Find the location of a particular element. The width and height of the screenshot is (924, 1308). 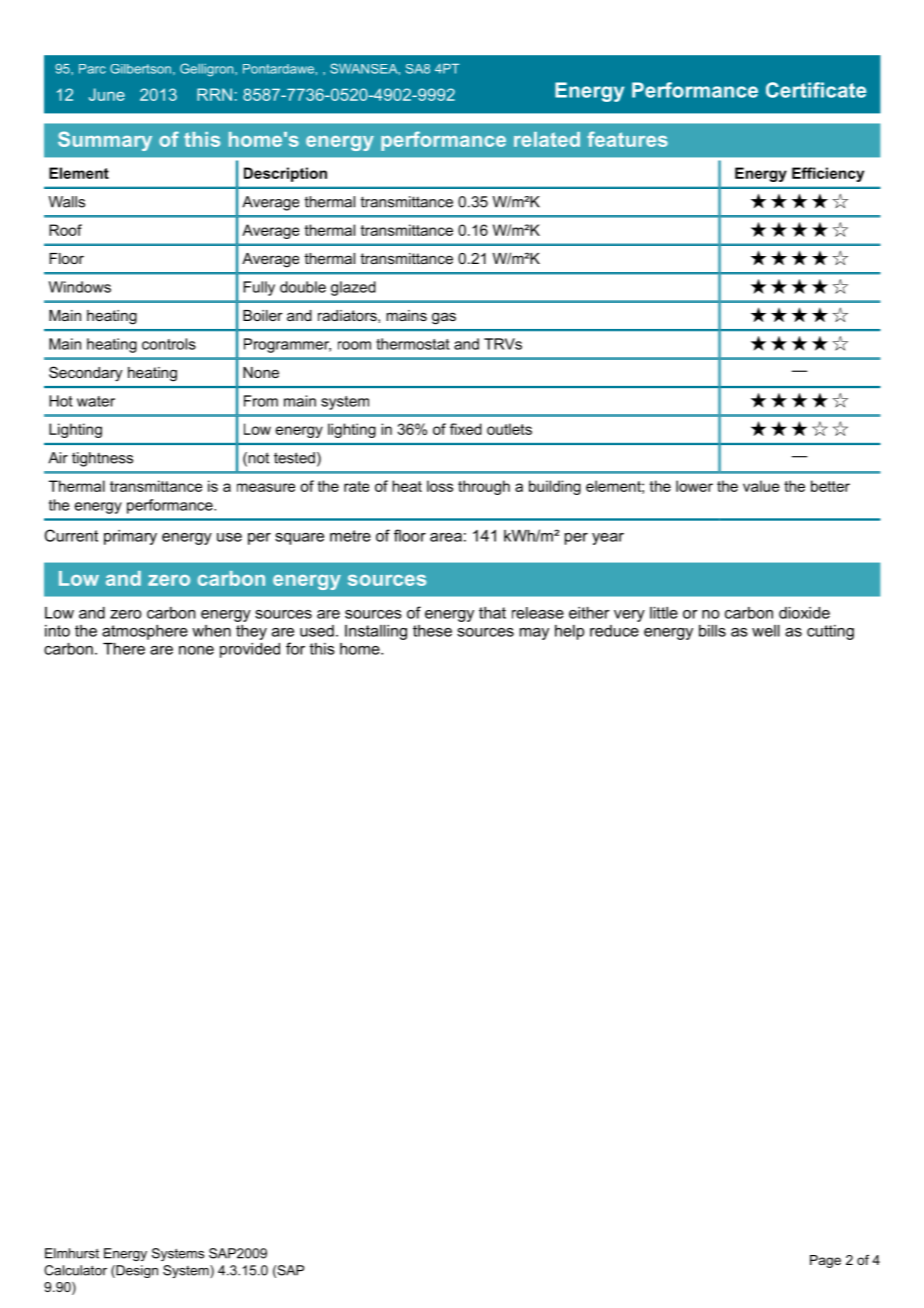

loss is located at coordinates (440, 486).
